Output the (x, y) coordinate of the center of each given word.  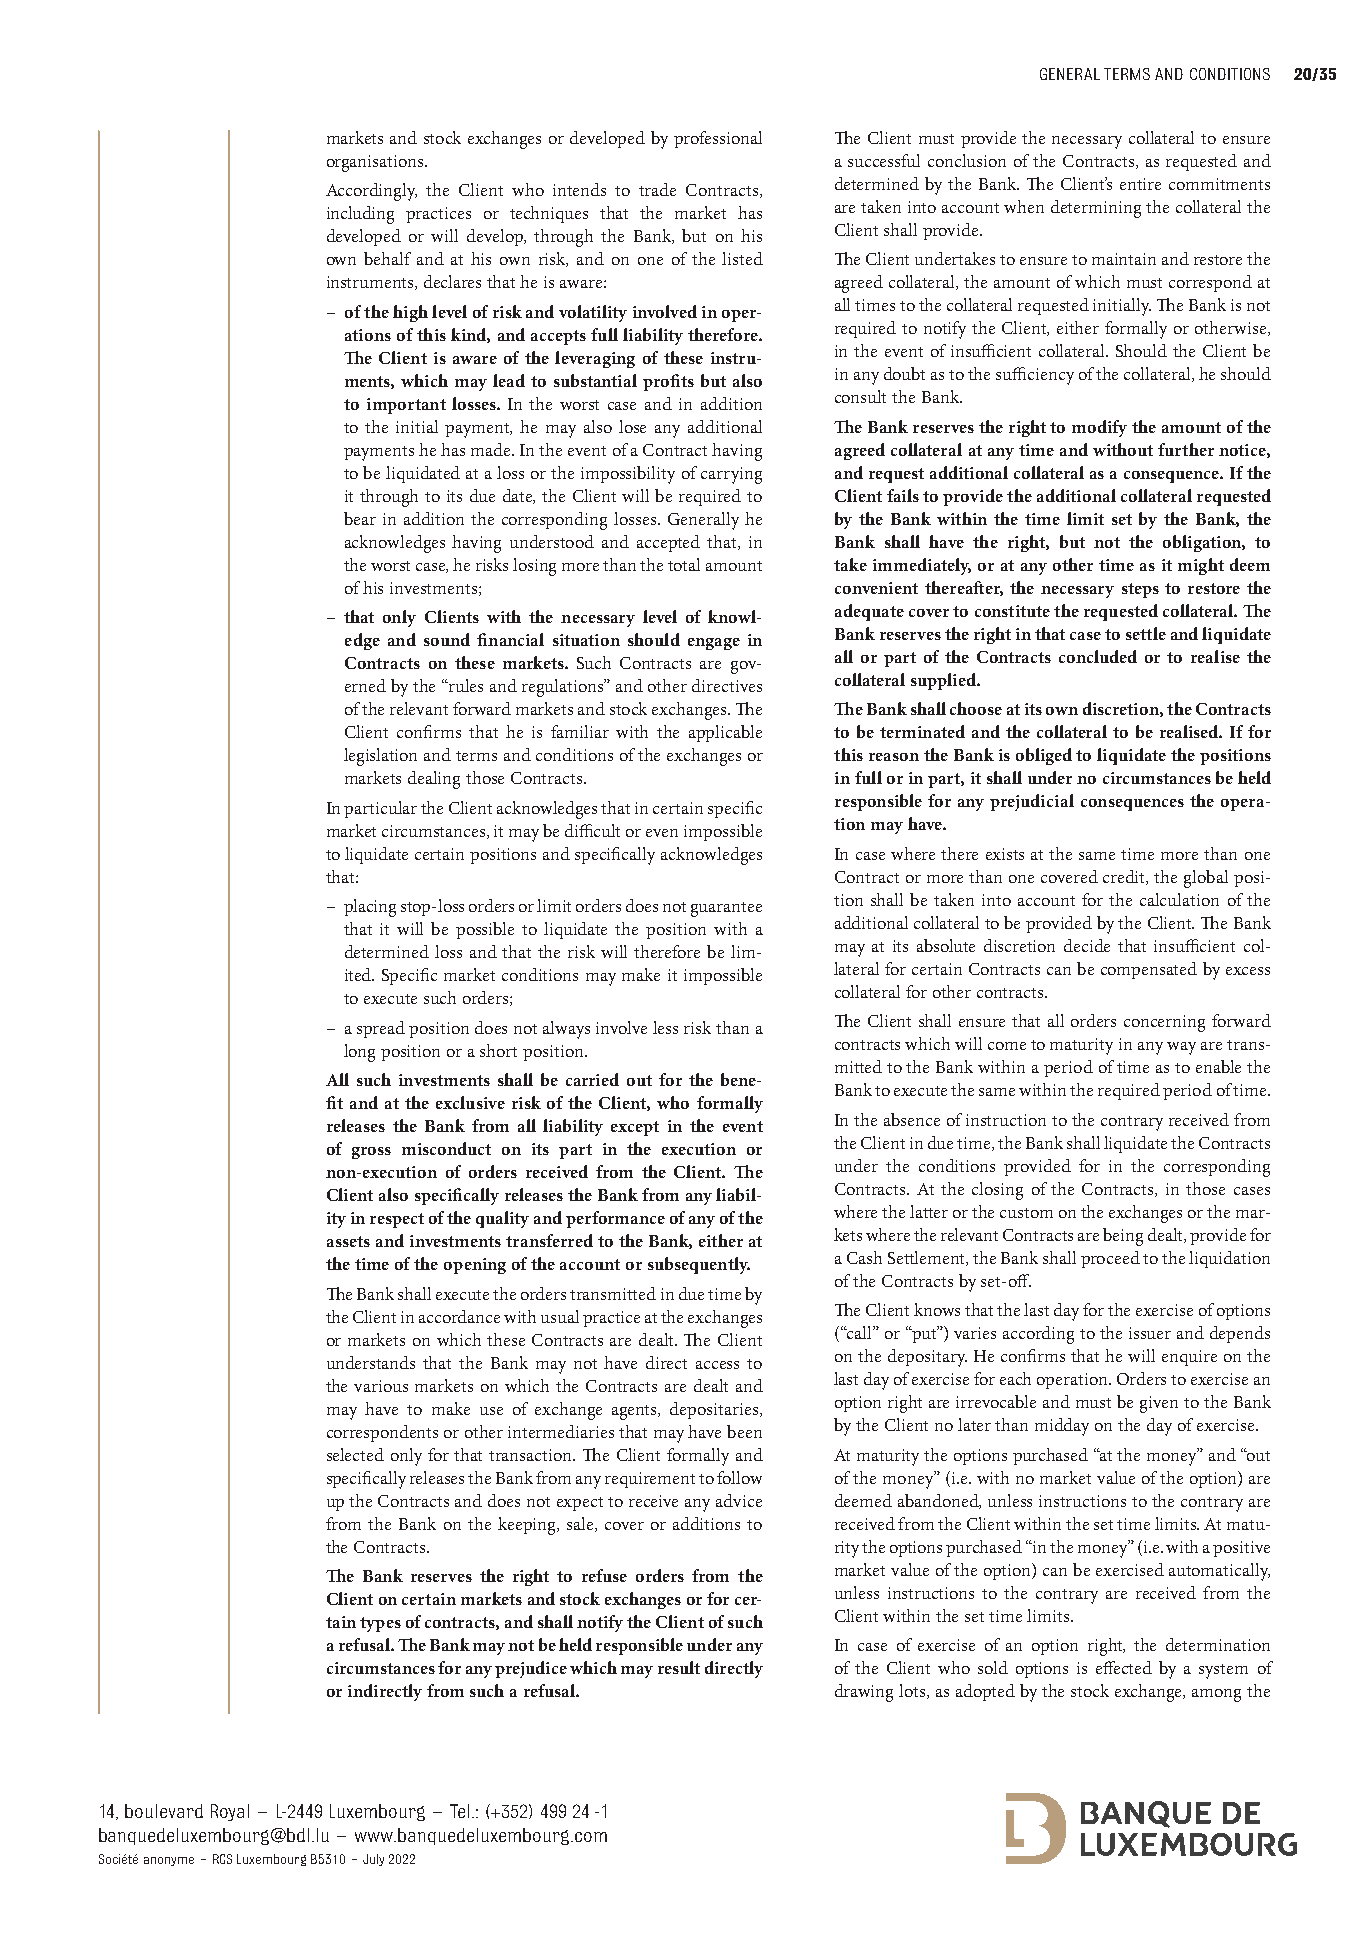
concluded (1098, 656)
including (360, 215)
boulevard (164, 1811)
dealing (434, 780)
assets (348, 1241)
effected (1124, 1667)
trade (657, 189)
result (679, 1667)
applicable (725, 733)
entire (1140, 184)
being (1123, 1237)
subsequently (699, 1265)
